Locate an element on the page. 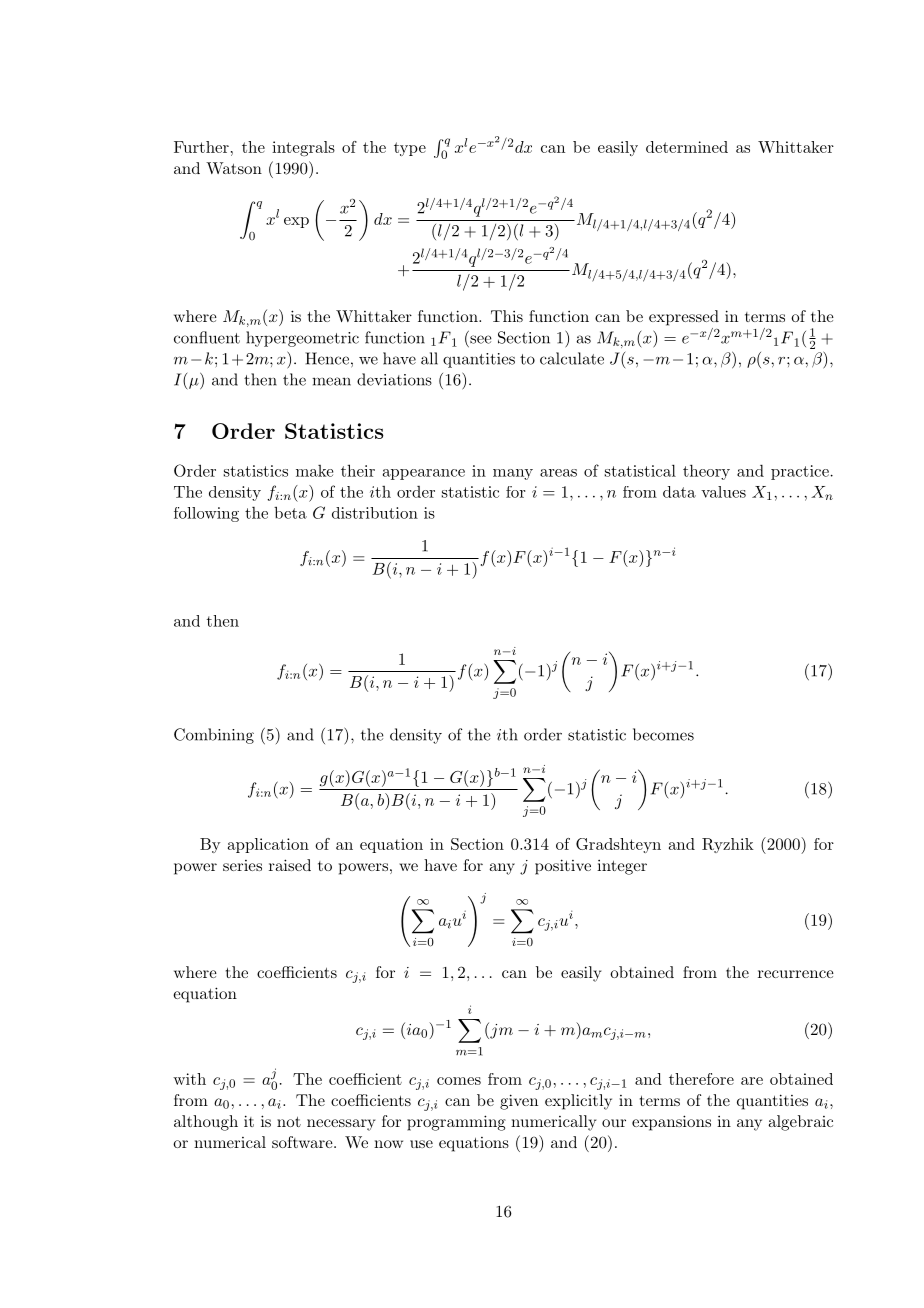  expressed is located at coordinates (684, 318).
